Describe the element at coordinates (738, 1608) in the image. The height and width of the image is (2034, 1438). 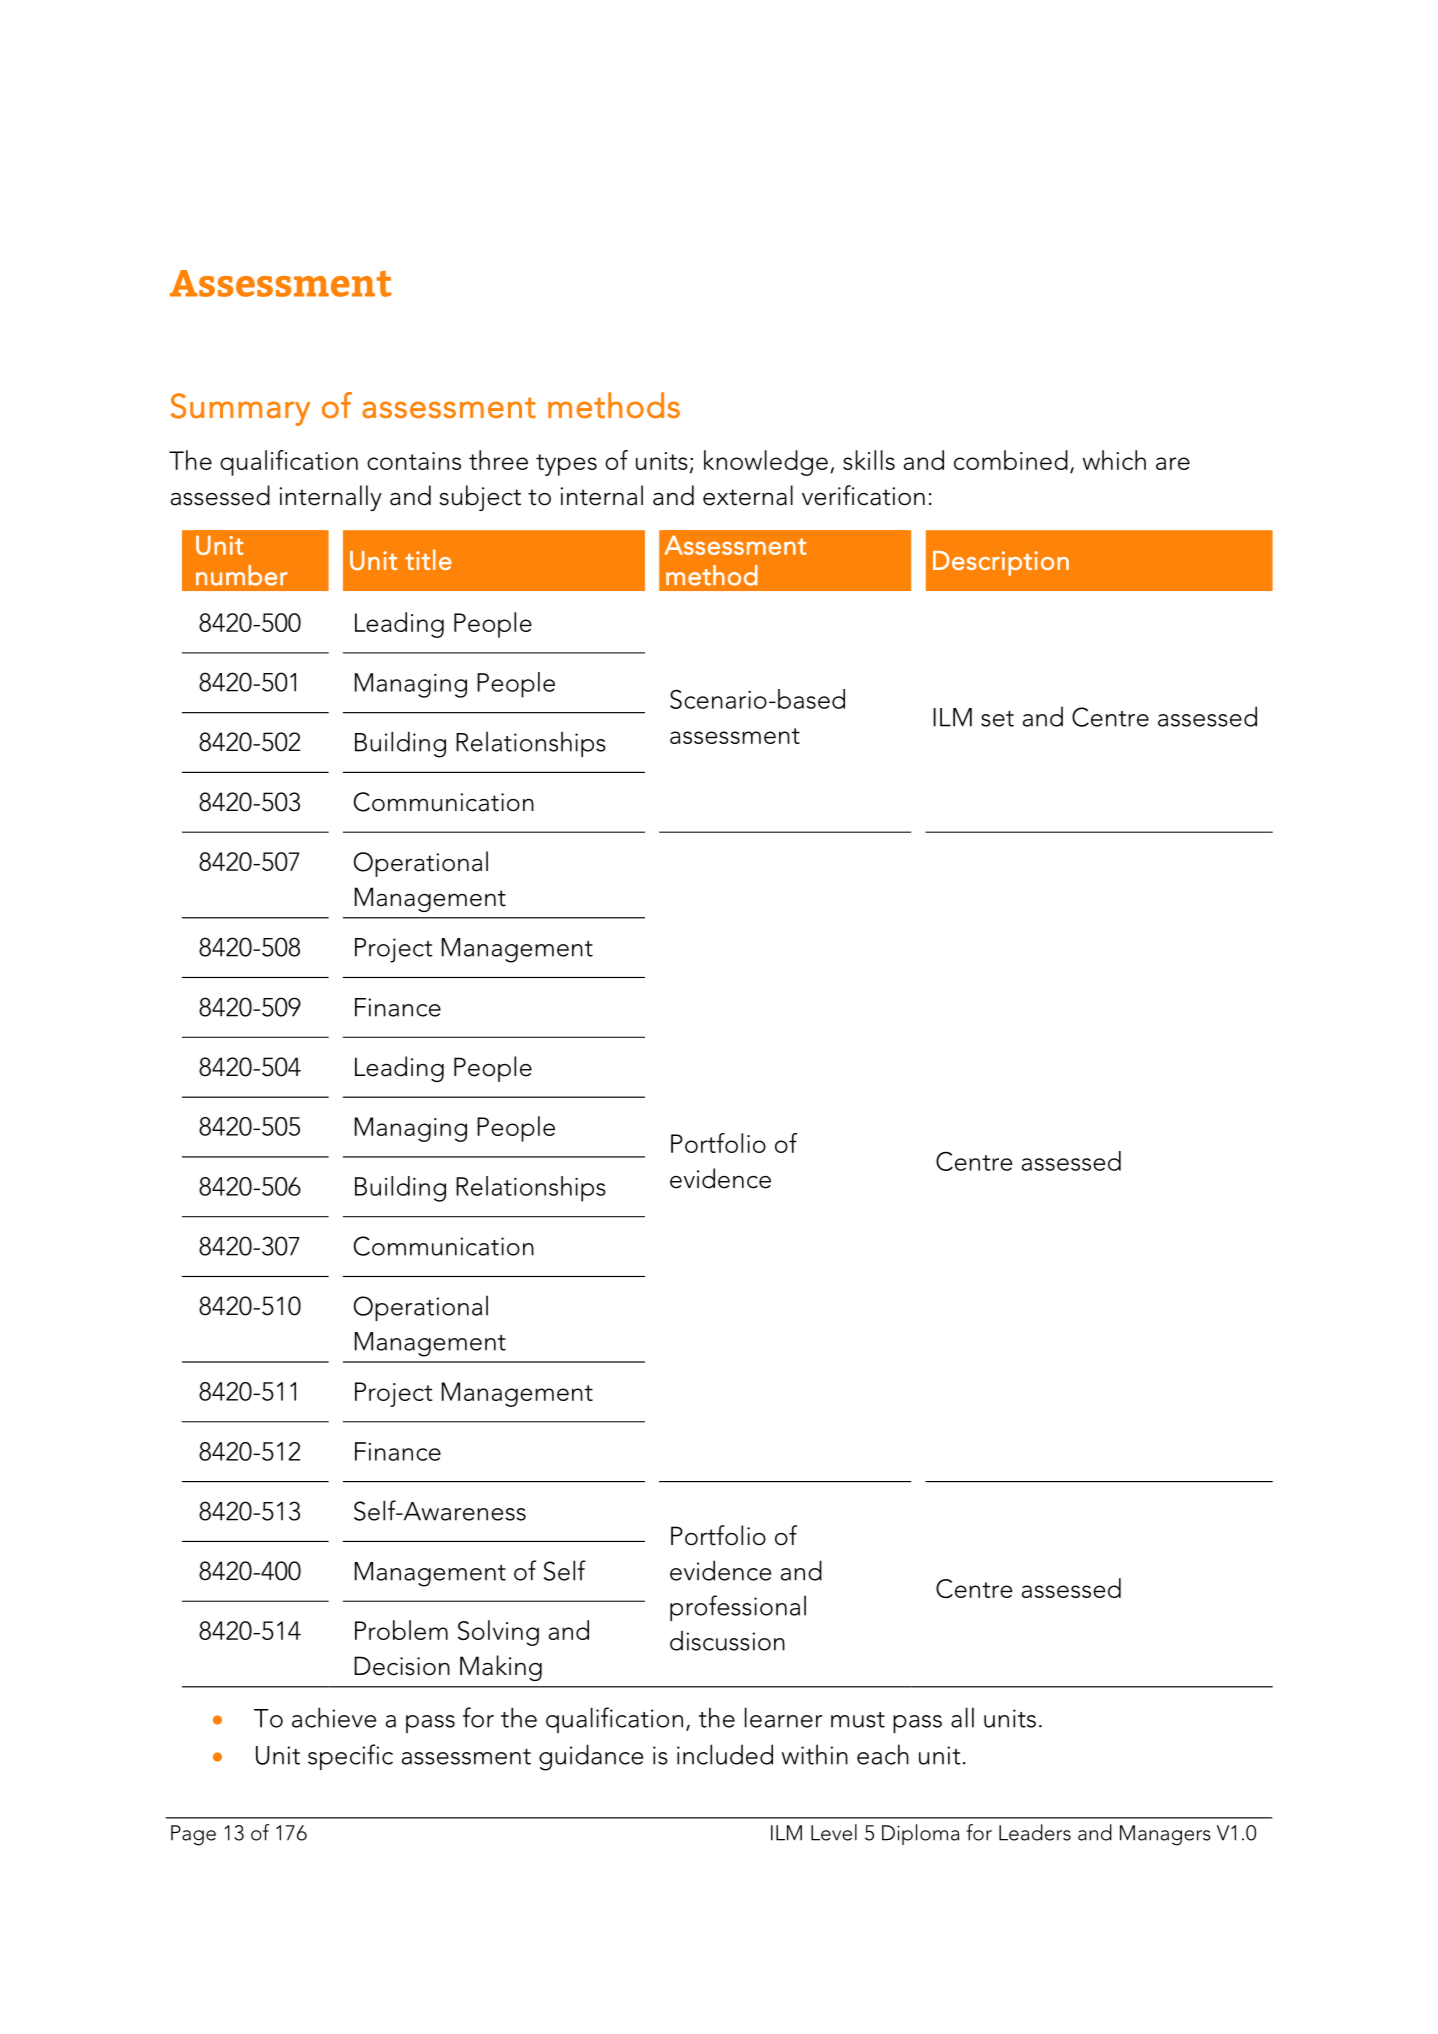
I see `professional` at that location.
